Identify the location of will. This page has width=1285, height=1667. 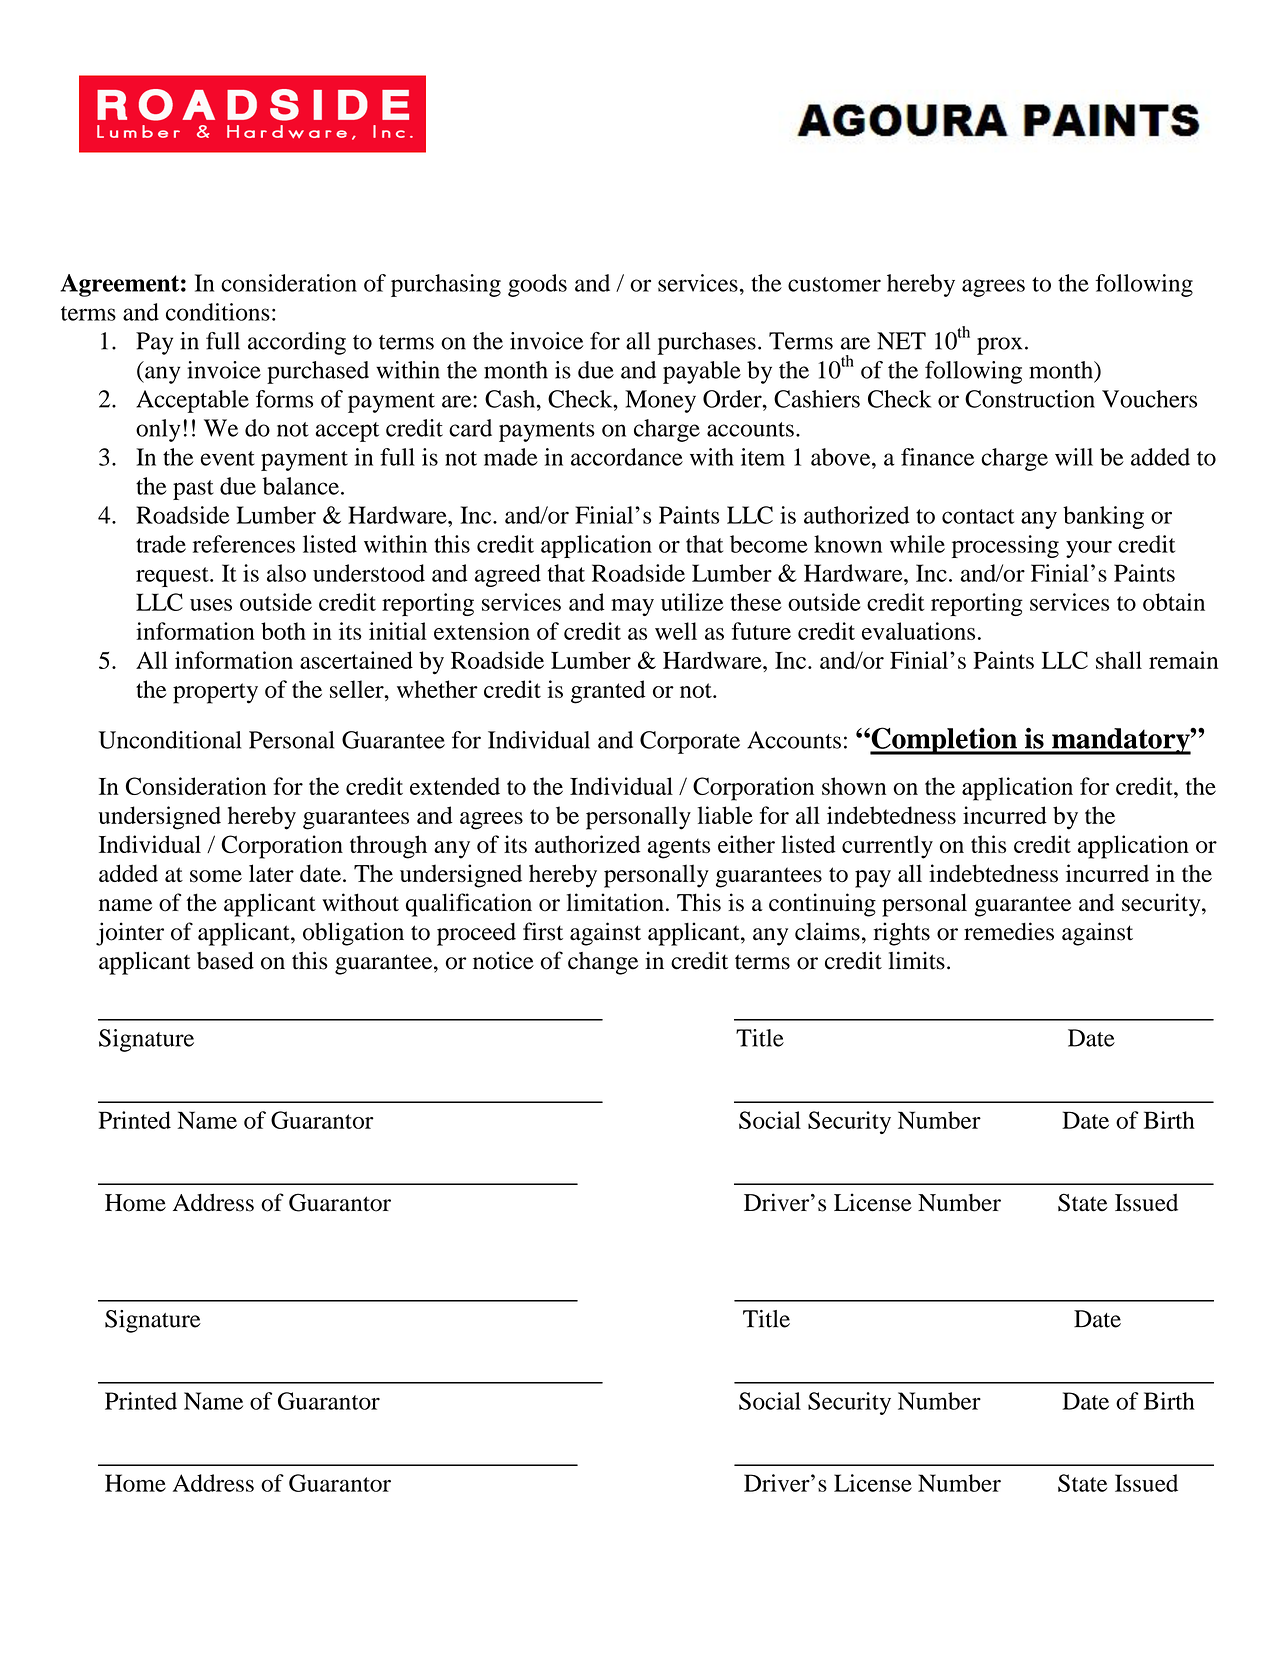
(1074, 457).
